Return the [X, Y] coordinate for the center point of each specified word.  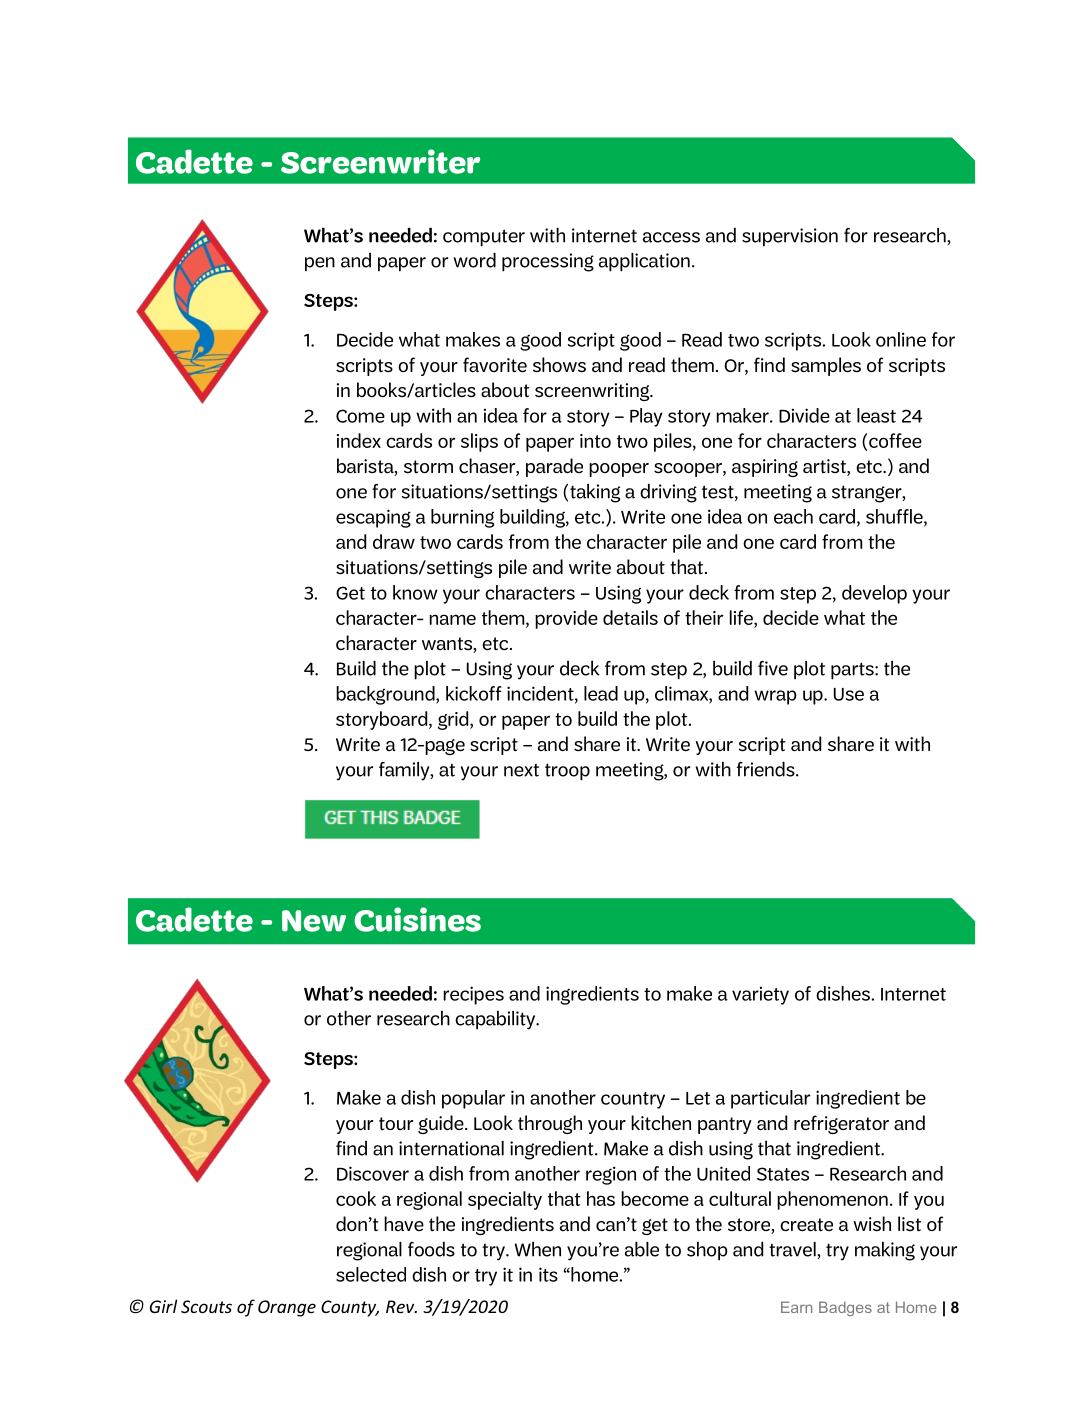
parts [853, 671]
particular [770, 1099]
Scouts [206, 1306]
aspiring [765, 468]
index [359, 440]
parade [554, 467]
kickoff [474, 693]
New [314, 921]
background [386, 695]
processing [548, 262]
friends [767, 769]
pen [320, 264]
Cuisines [417, 919]
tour [396, 1123]
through [550, 1124]
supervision [790, 237]
